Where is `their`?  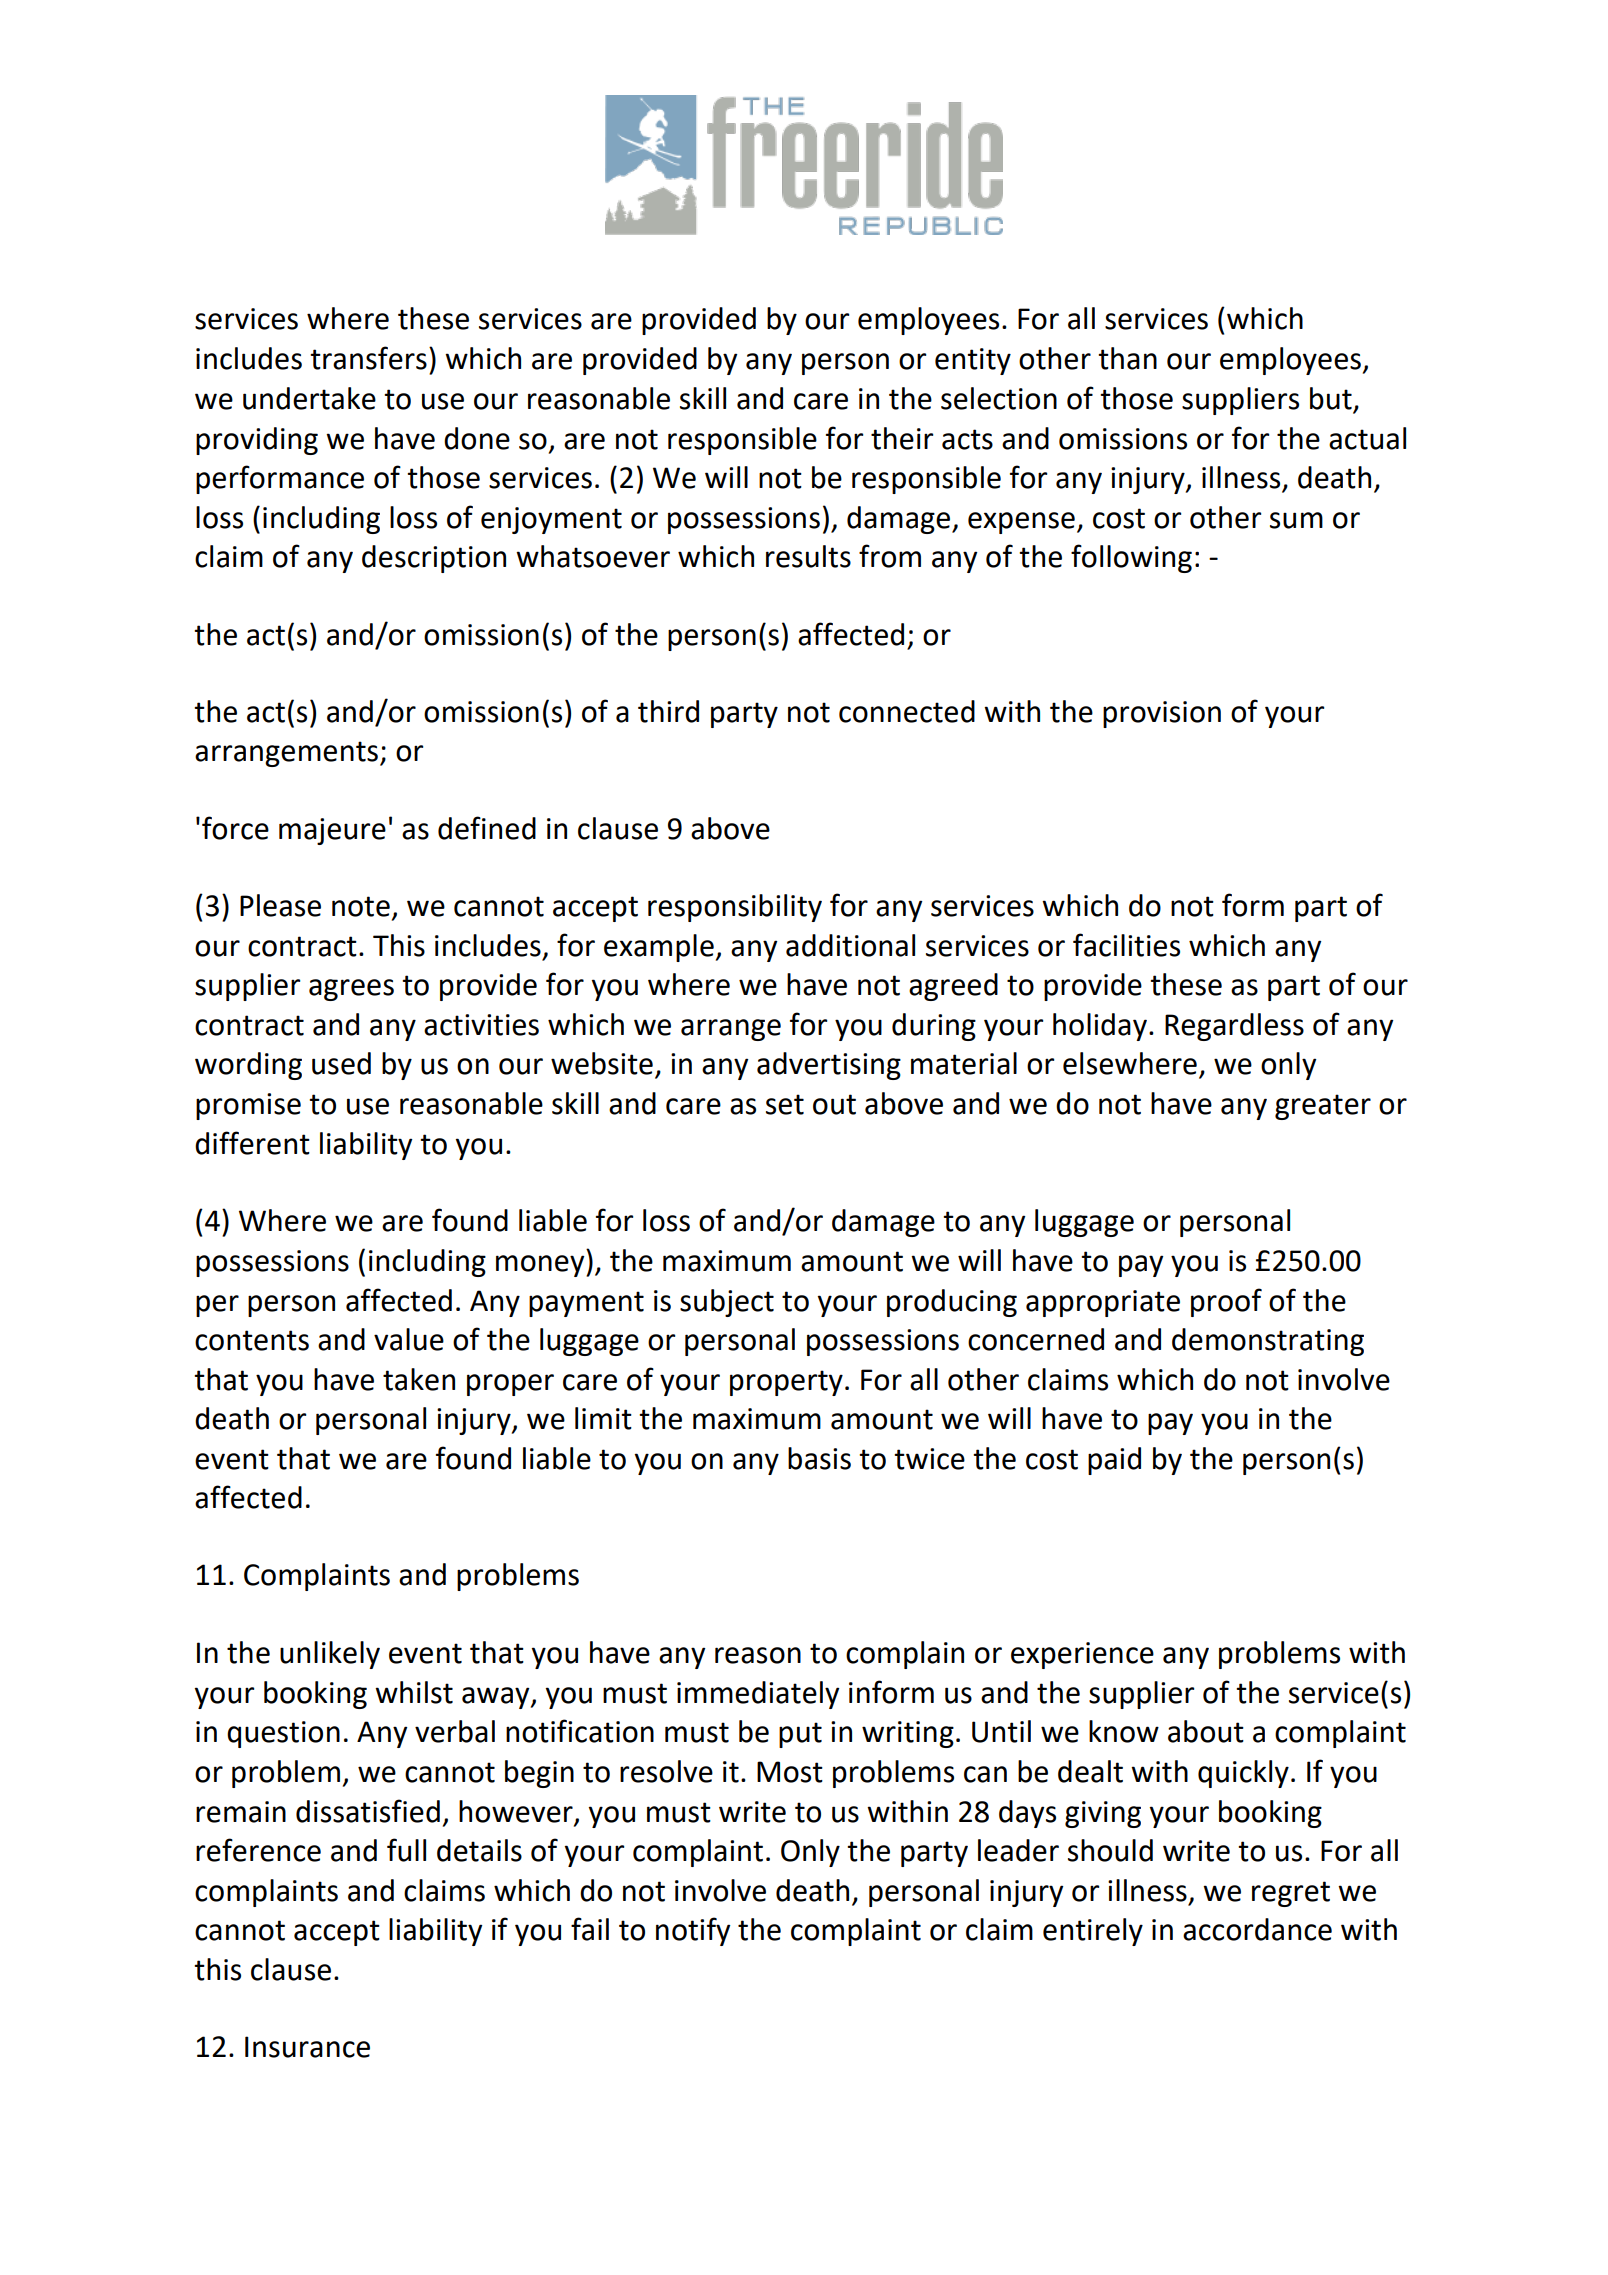
their is located at coordinates (902, 438).
